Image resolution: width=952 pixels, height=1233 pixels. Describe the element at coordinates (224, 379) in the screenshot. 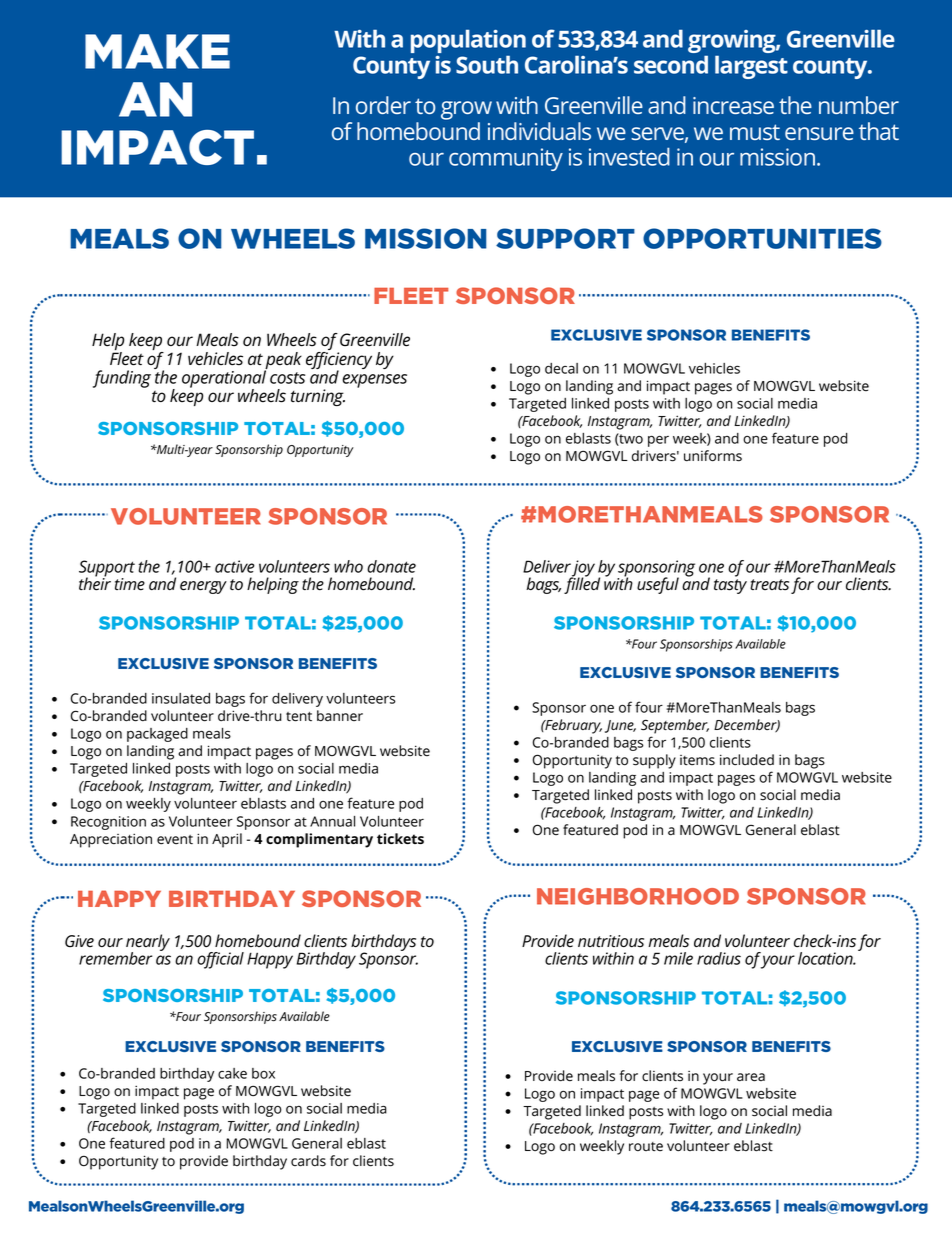

I see `operational` at that location.
